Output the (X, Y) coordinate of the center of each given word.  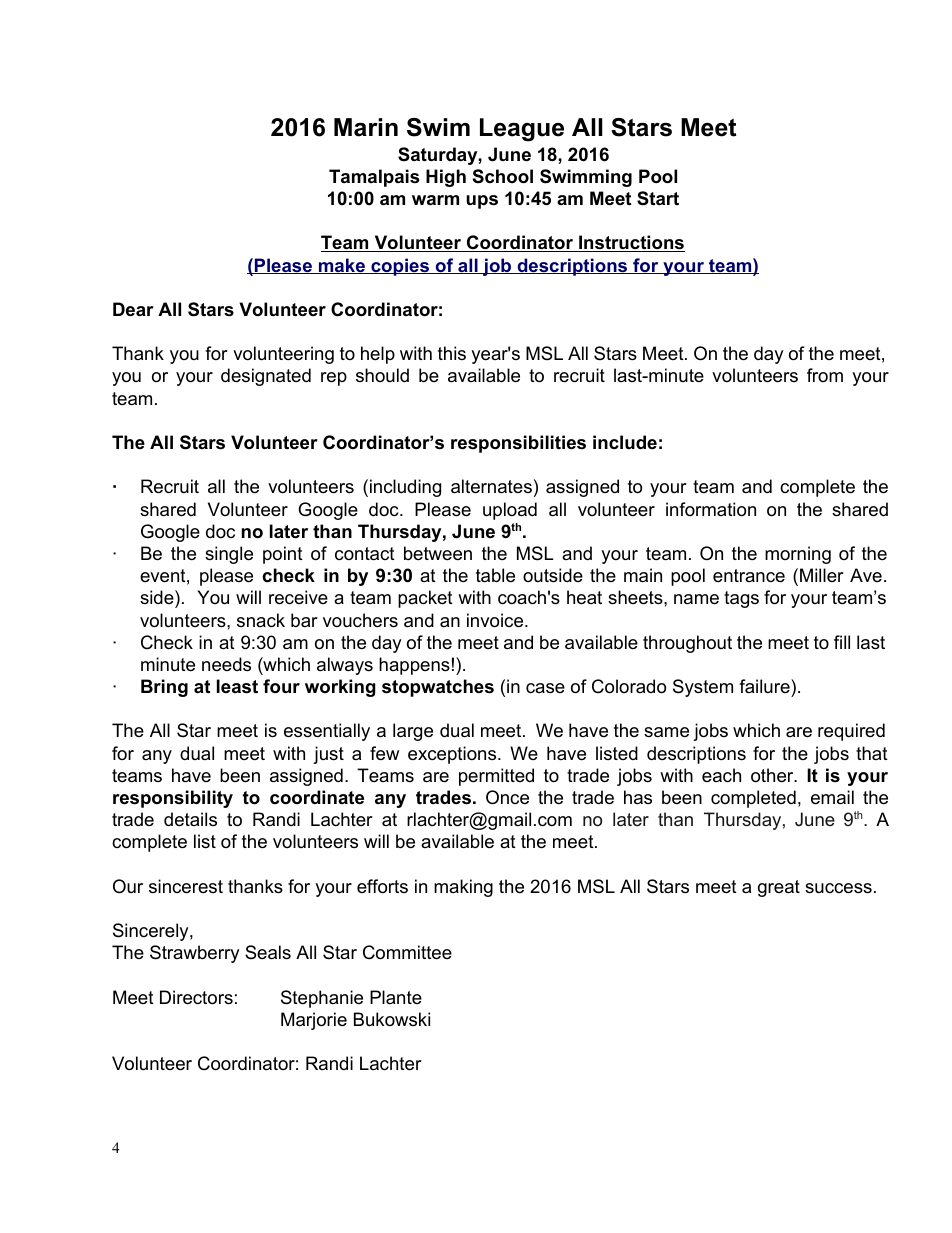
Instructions (631, 243)
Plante (396, 997)
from (825, 375)
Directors (196, 997)
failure (765, 686)
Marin (366, 127)
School (503, 176)
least (237, 686)
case (545, 688)
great (779, 888)
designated (266, 377)
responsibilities (518, 444)
